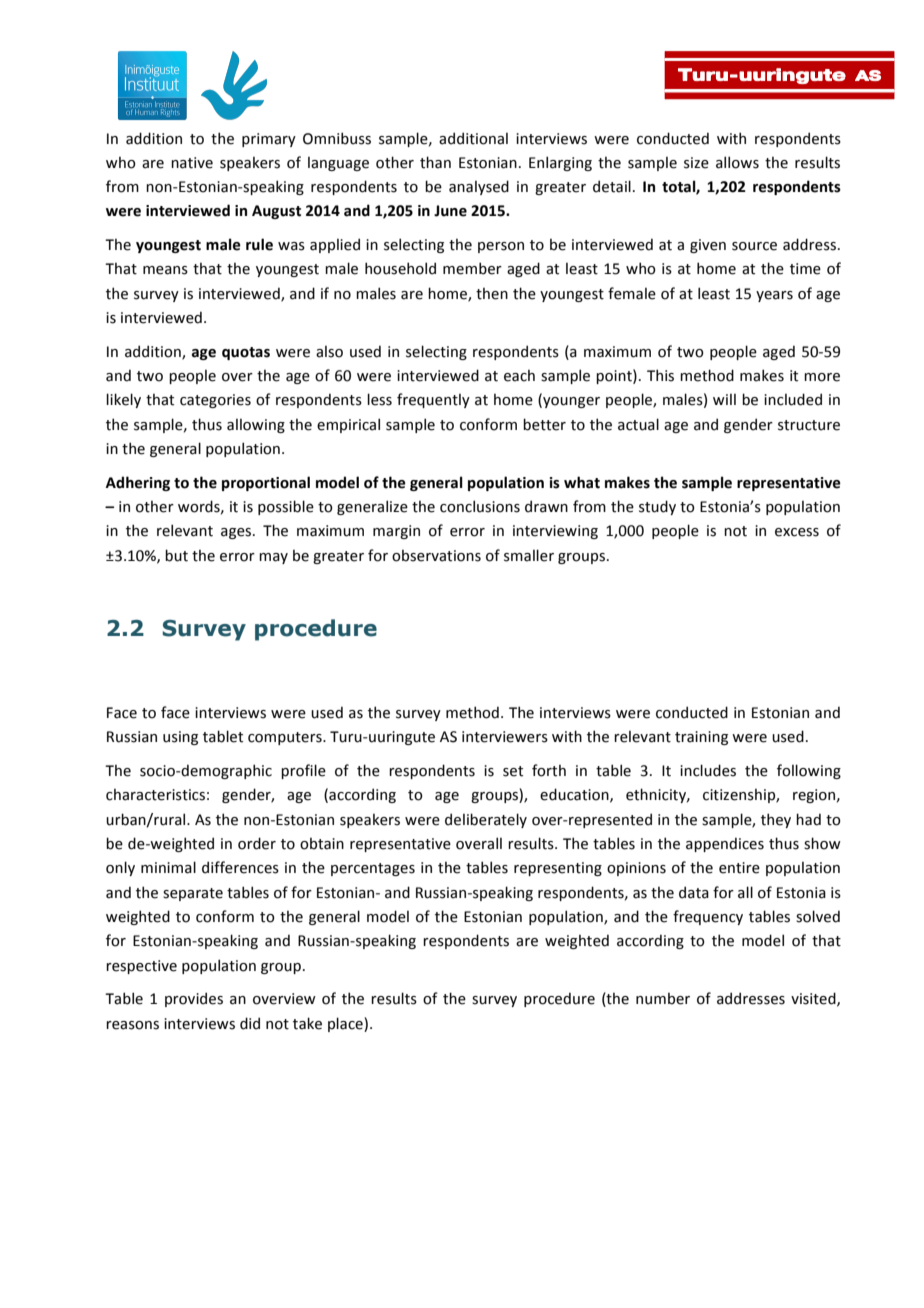 The image size is (924, 1308). What do you see at coordinates (797, 532) in the page?
I see `excess` at bounding box center [797, 532].
